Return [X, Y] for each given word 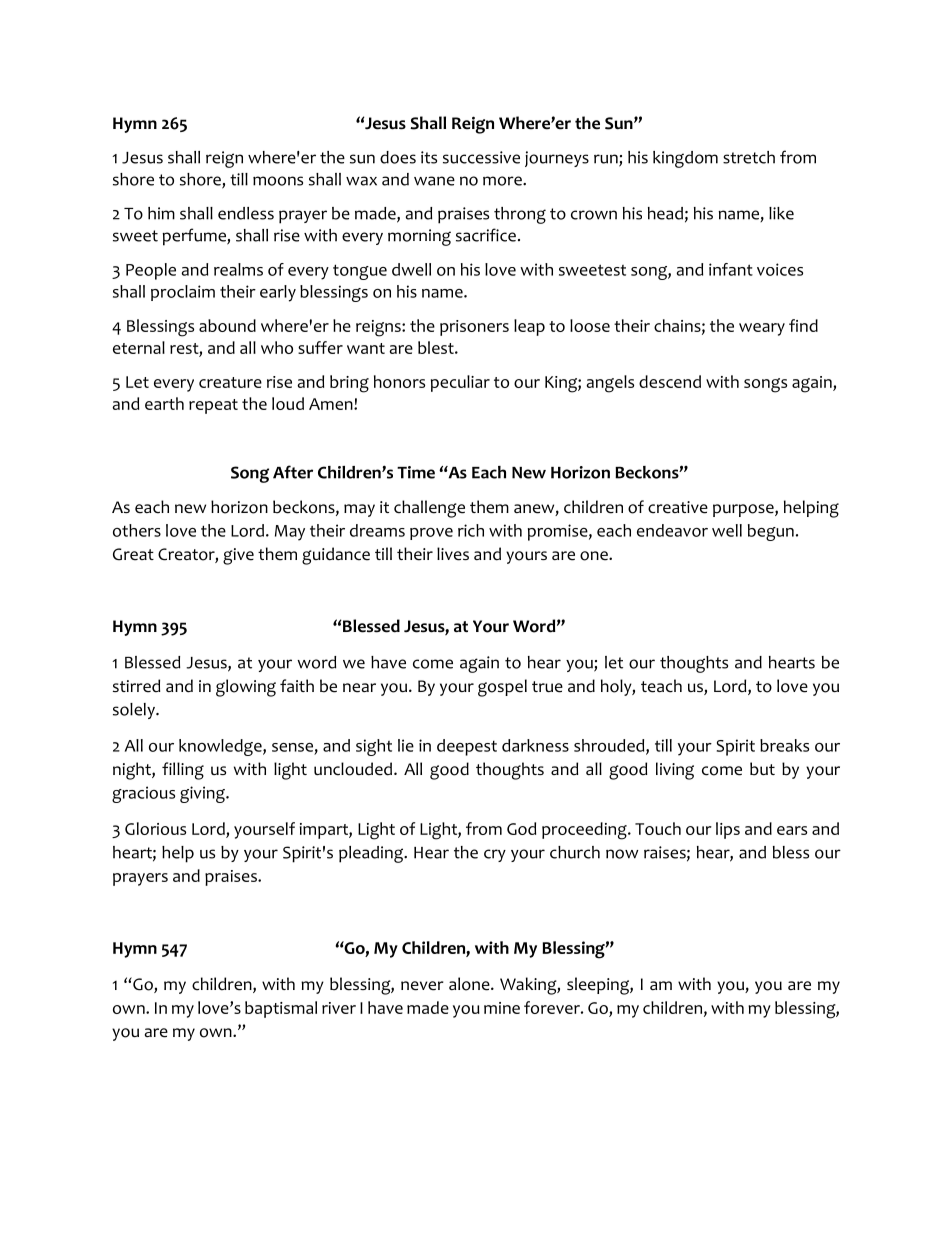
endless [246, 213]
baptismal [281, 1009]
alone [470, 984]
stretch [749, 157]
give [238, 556]
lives [453, 554]
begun [771, 532]
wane [434, 181]
